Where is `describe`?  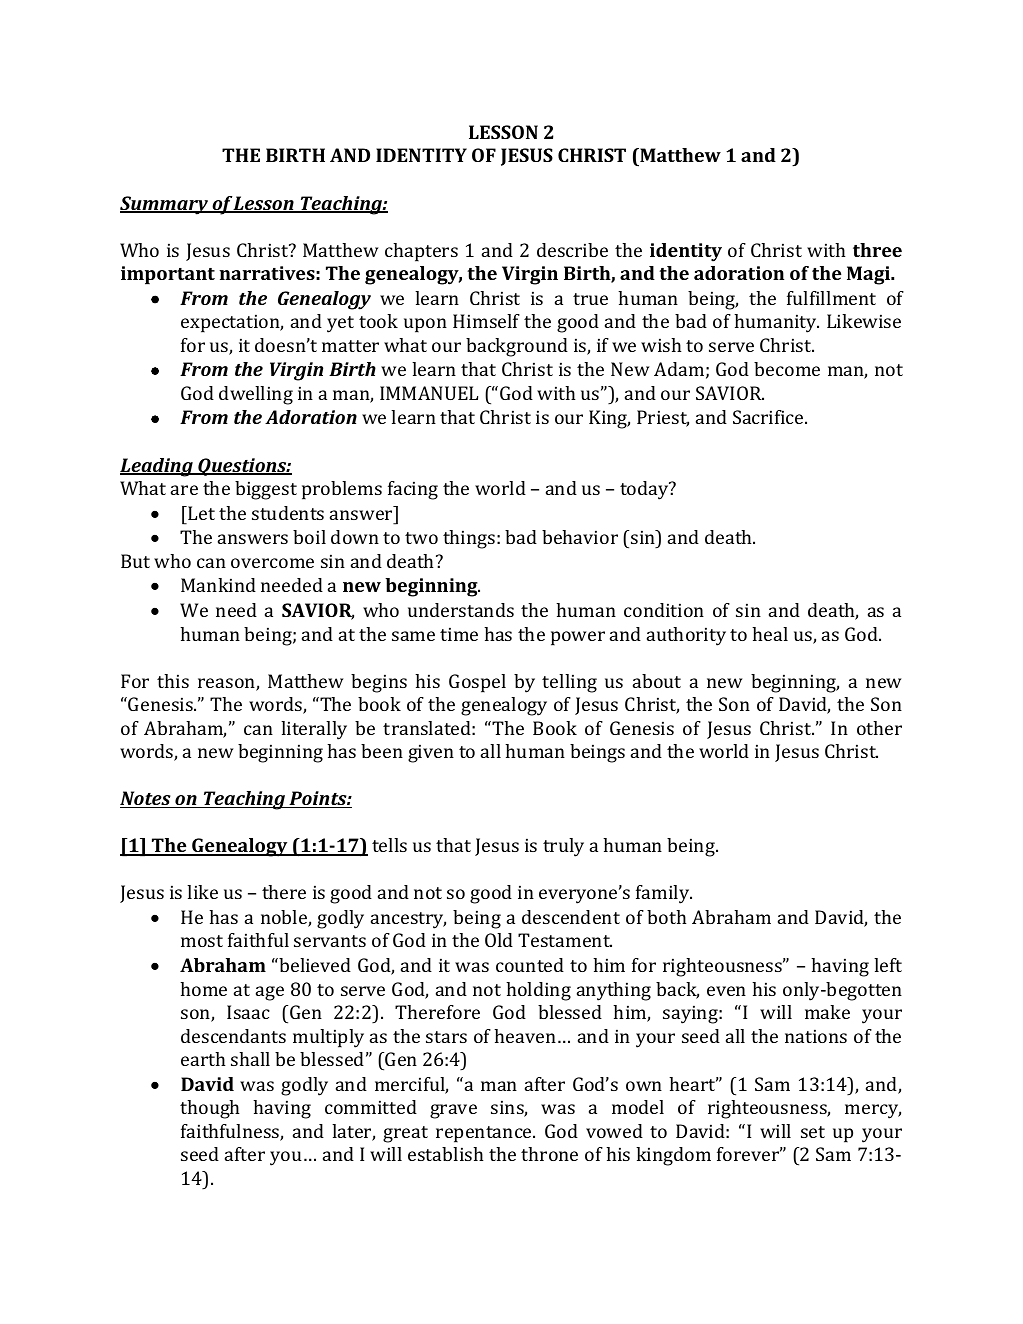
describe is located at coordinates (572, 250).
